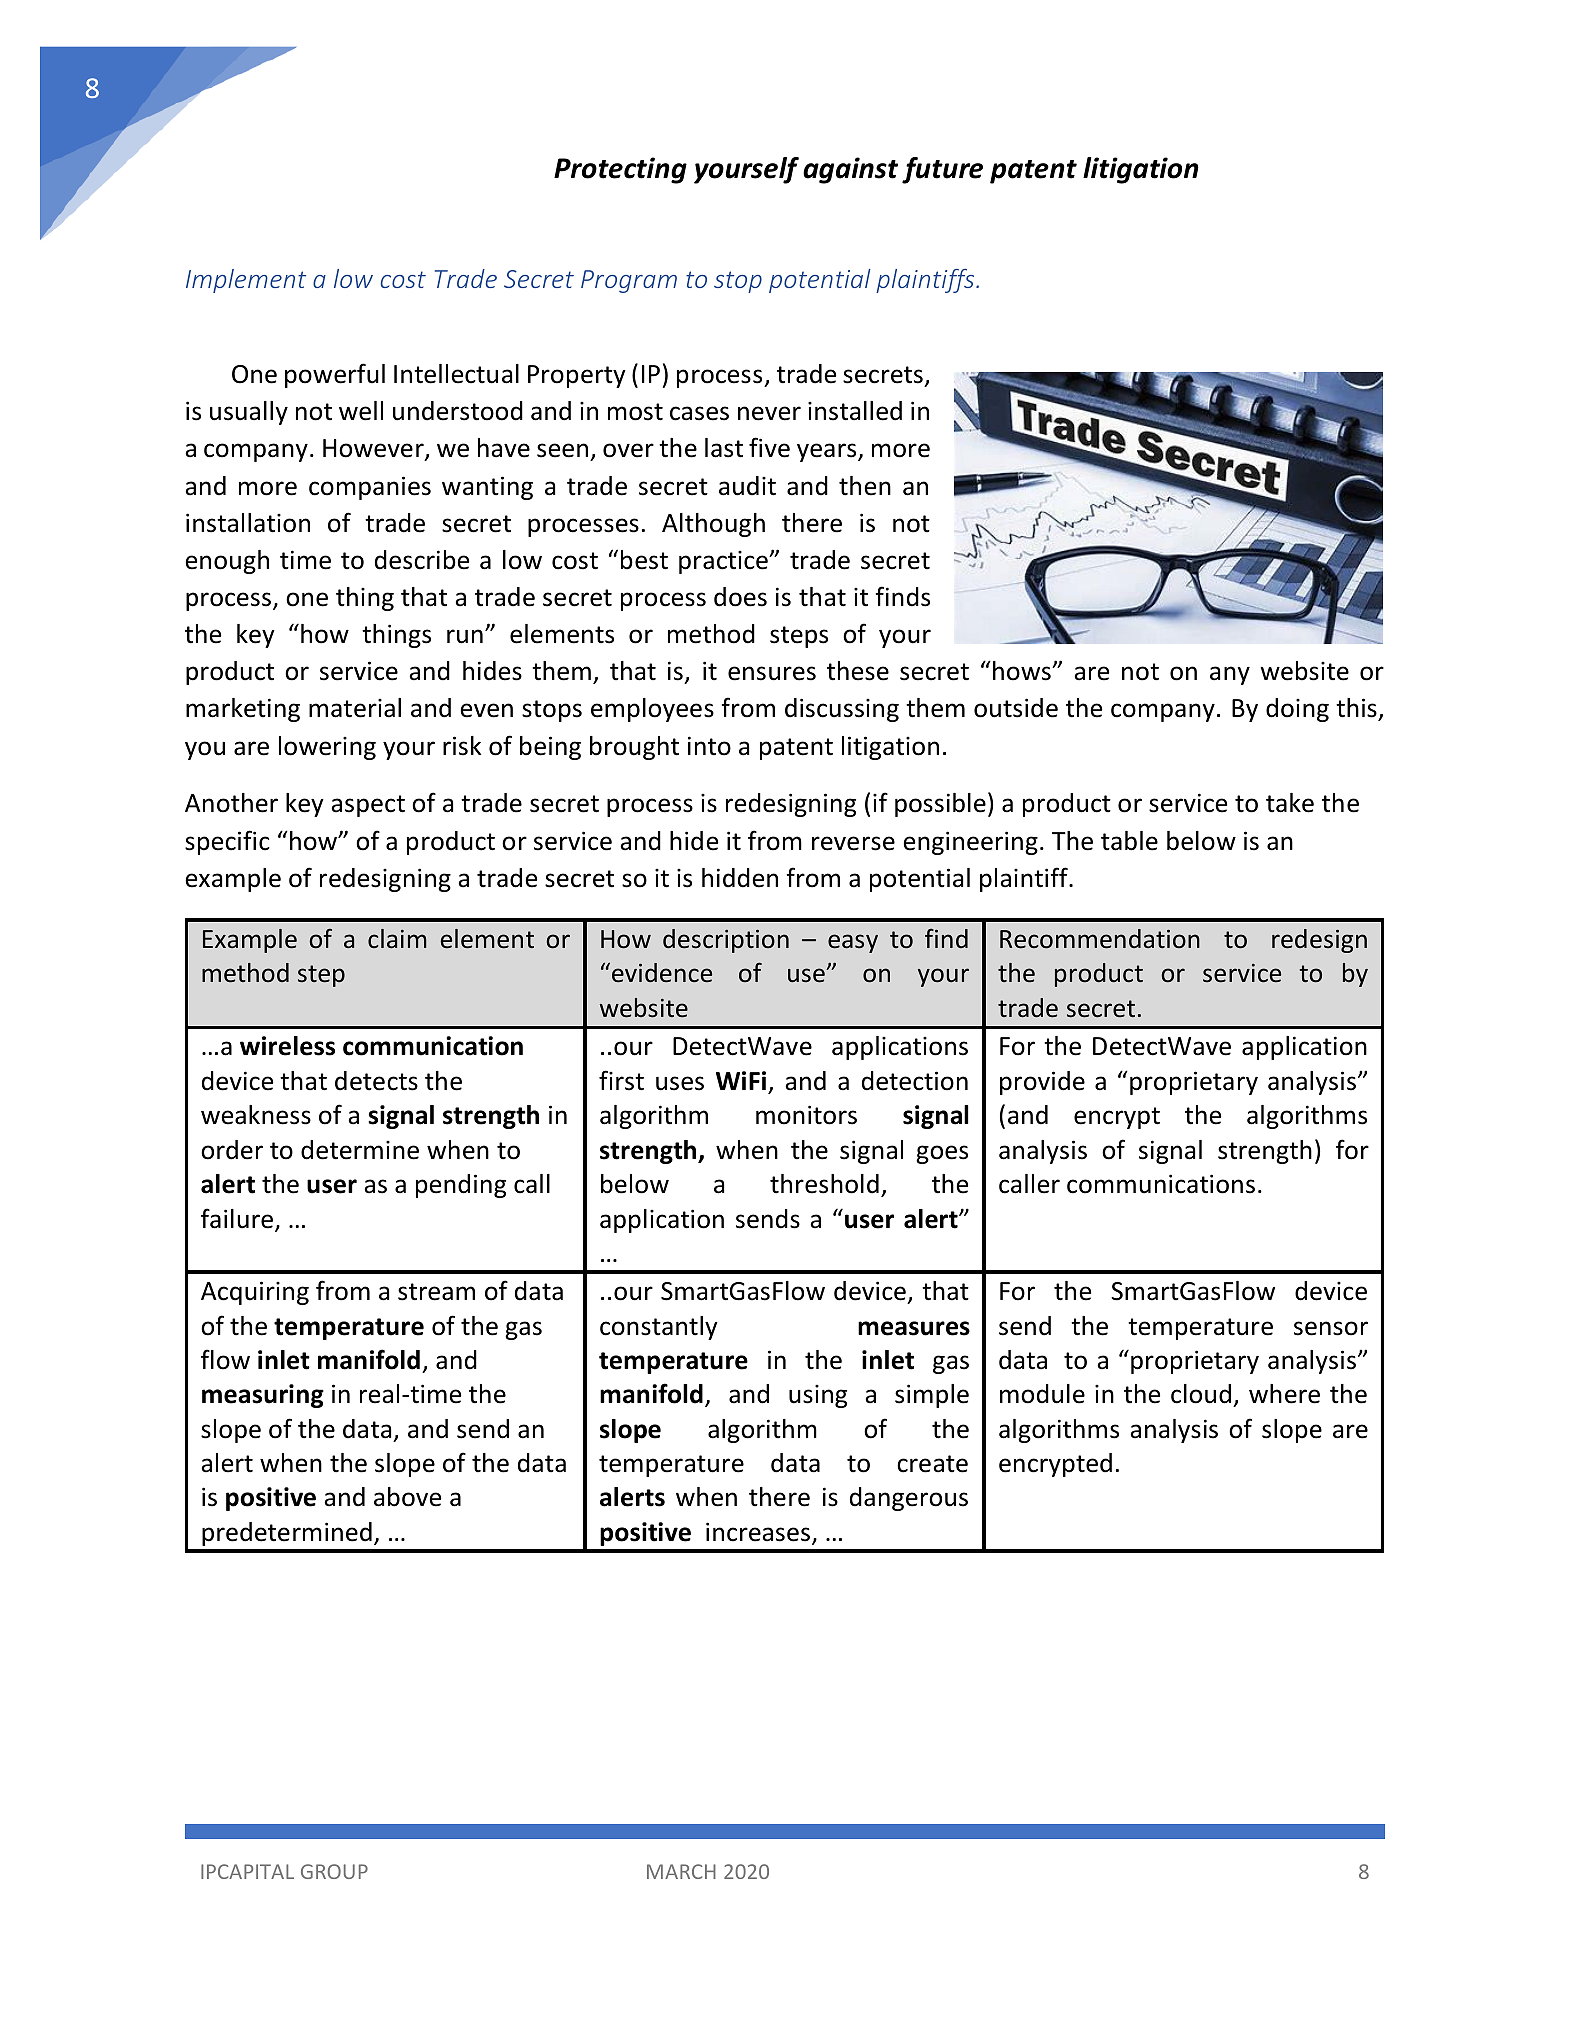  I want to click on MARCH, so click(681, 1871).
